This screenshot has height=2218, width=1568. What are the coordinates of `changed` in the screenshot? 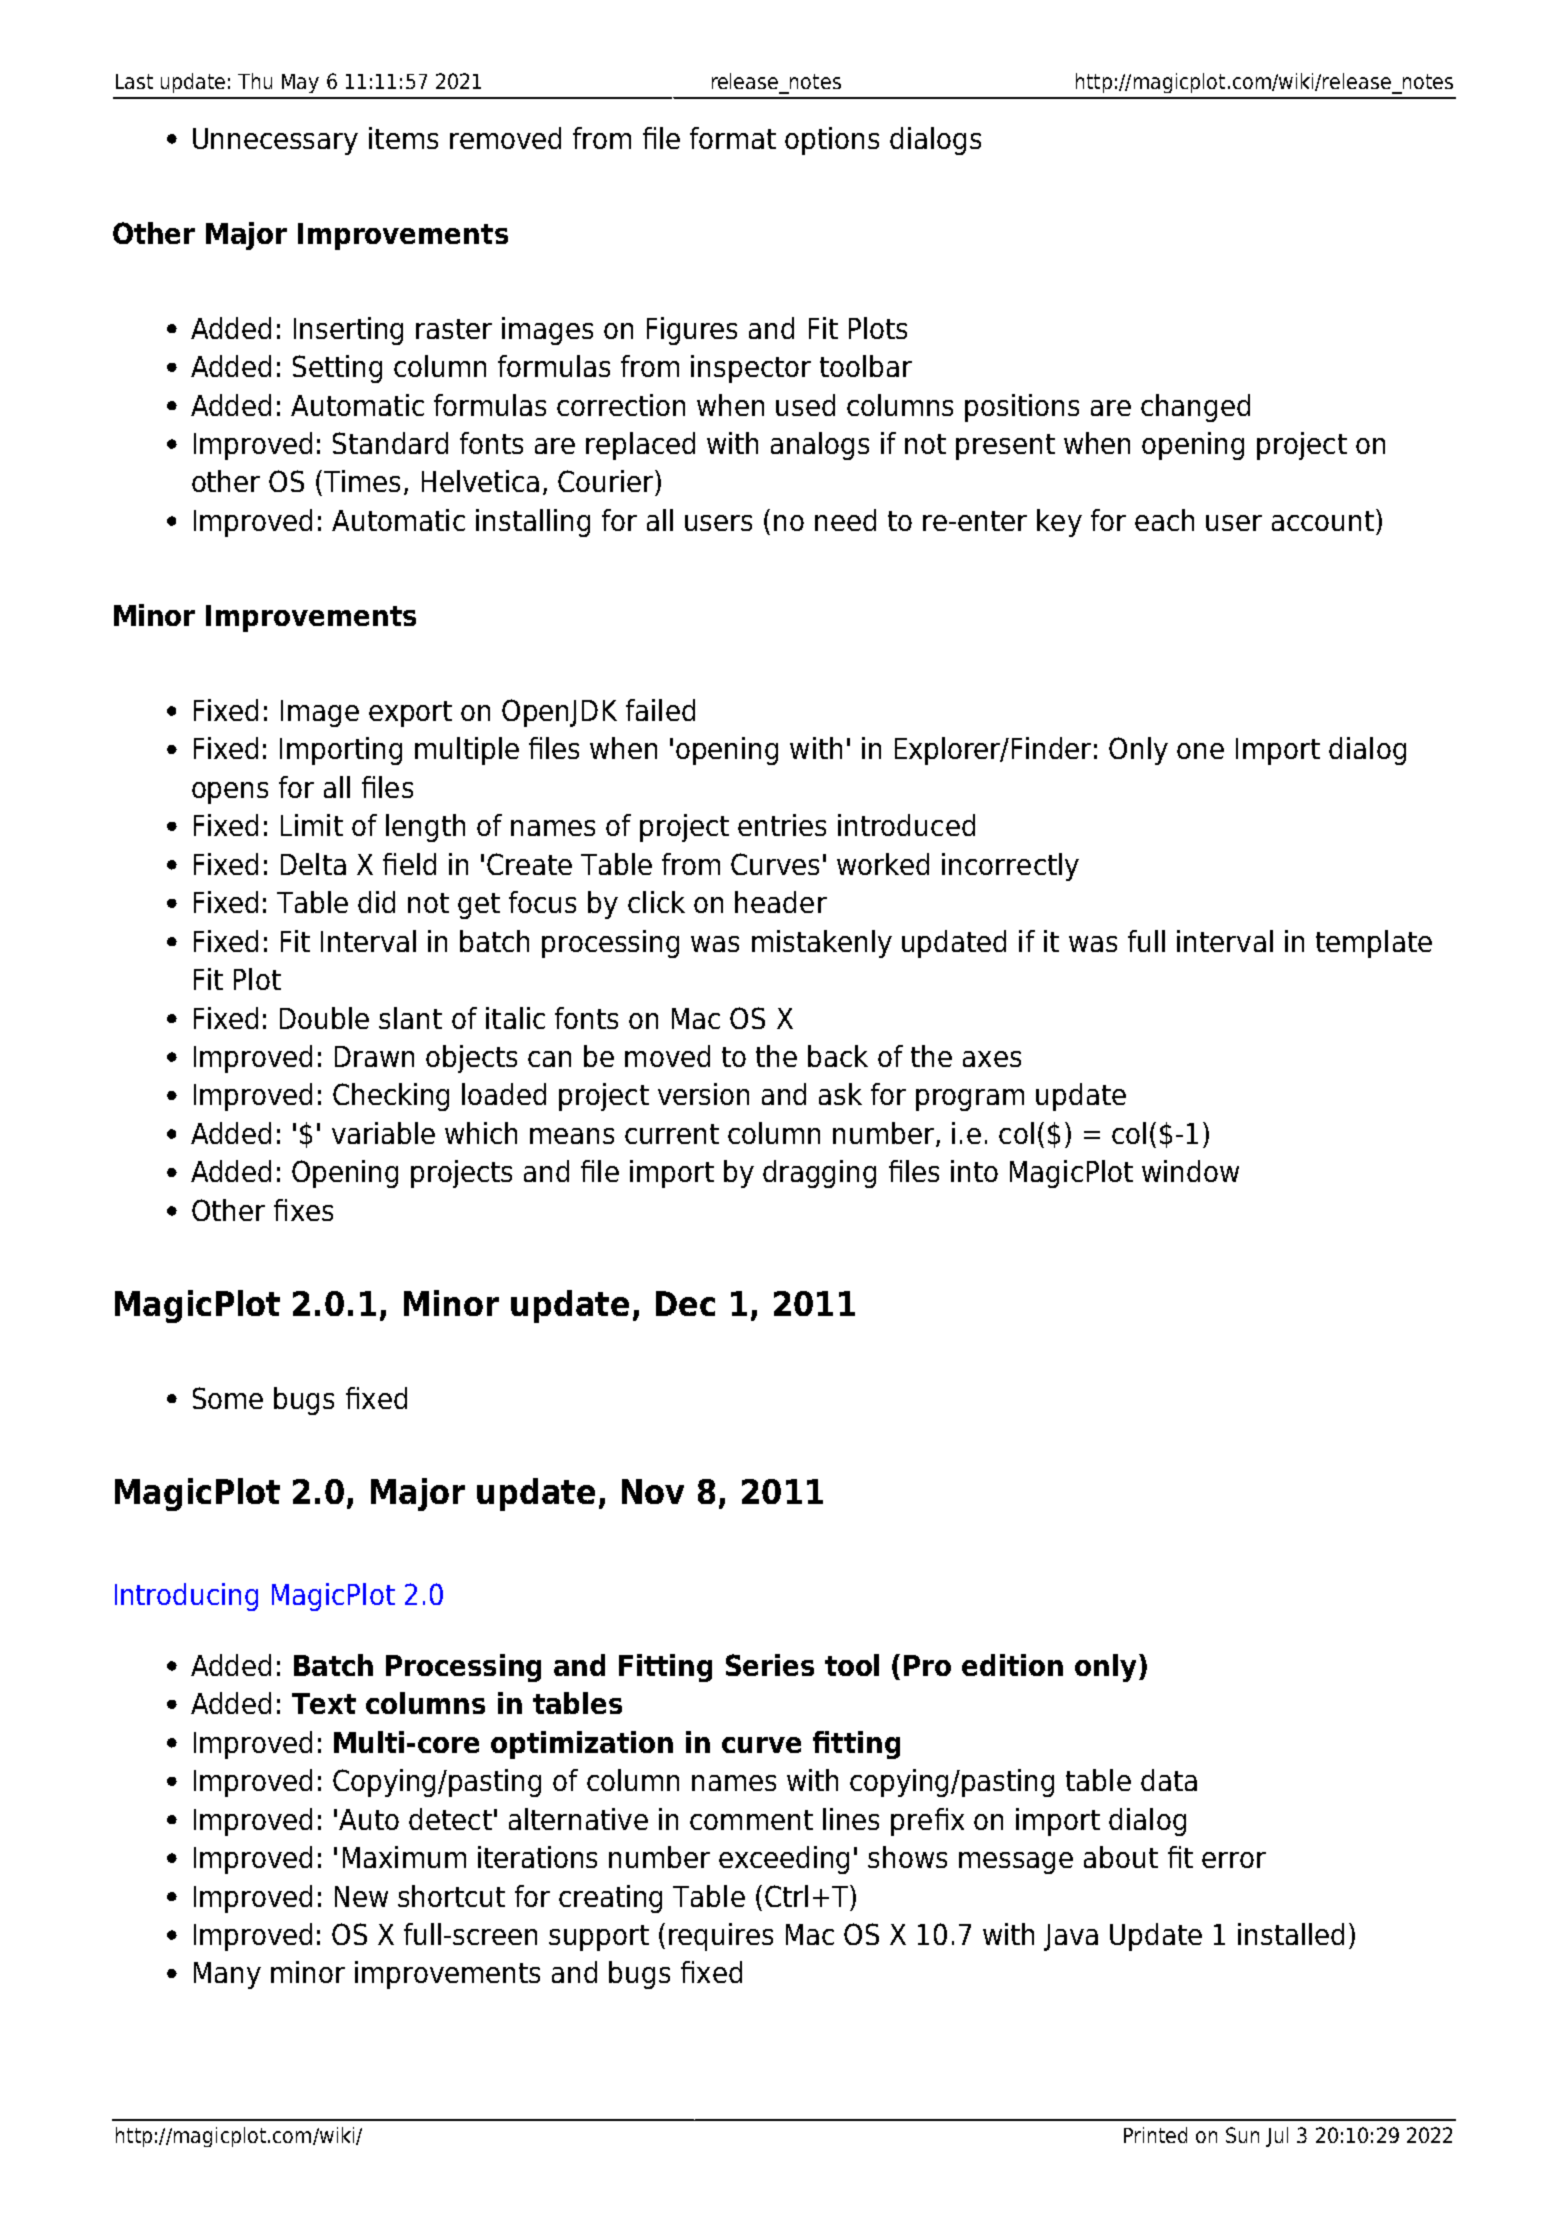 It's located at (1195, 408).
